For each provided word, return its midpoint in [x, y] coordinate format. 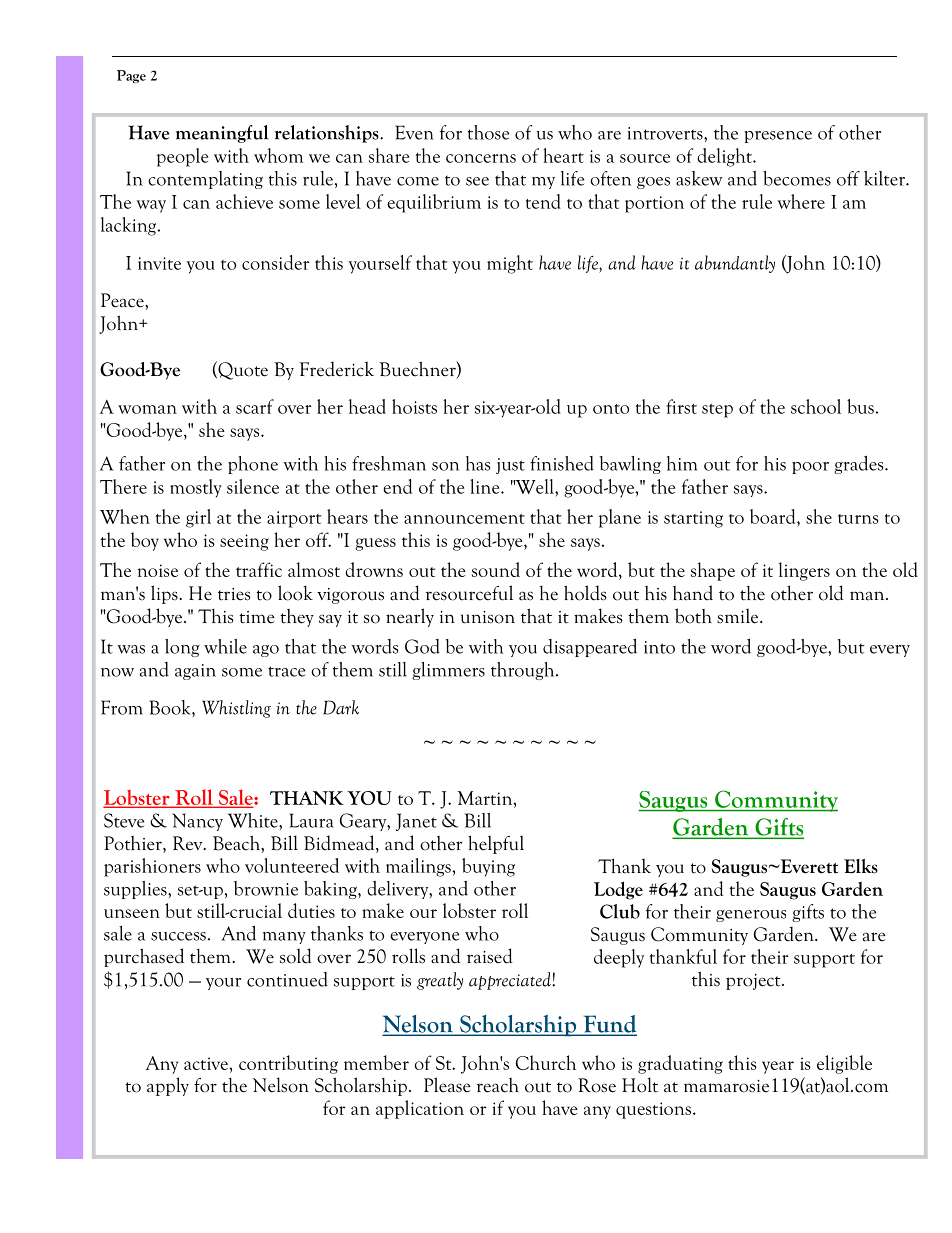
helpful [496, 844]
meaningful [222, 134]
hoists [414, 406]
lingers [804, 571]
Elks [861, 866]
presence [778, 137]
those [488, 132]
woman [147, 409]
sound [496, 569]
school [816, 406]
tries [234, 594]
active [206, 1063]
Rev [189, 843]
